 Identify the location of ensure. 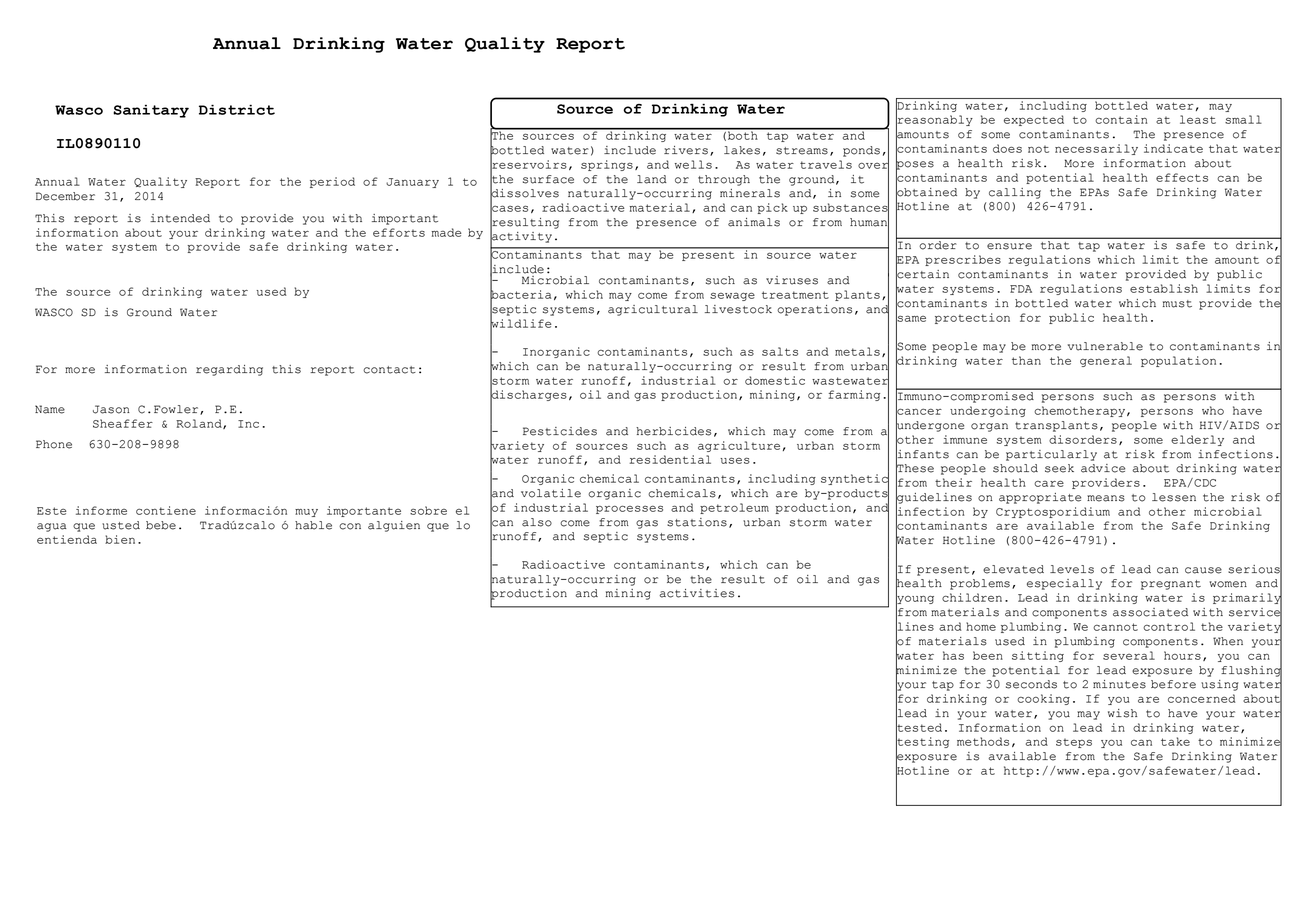
(1009, 246).
